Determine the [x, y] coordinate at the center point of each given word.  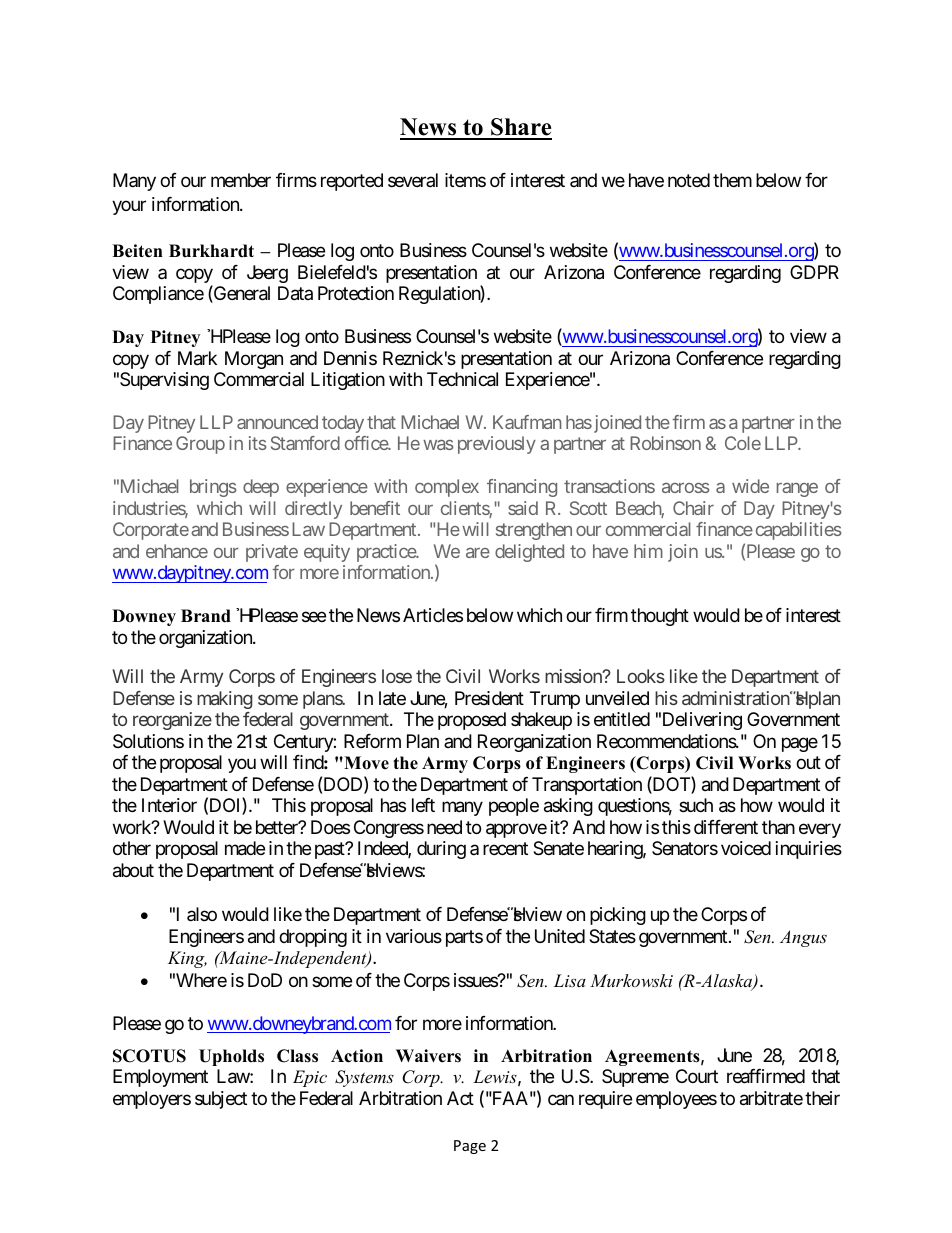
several [413, 180]
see [314, 617]
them [732, 180]
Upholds [231, 1057]
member [241, 180]
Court [697, 1076]
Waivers [428, 1056]
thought [660, 617]
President [489, 698]
